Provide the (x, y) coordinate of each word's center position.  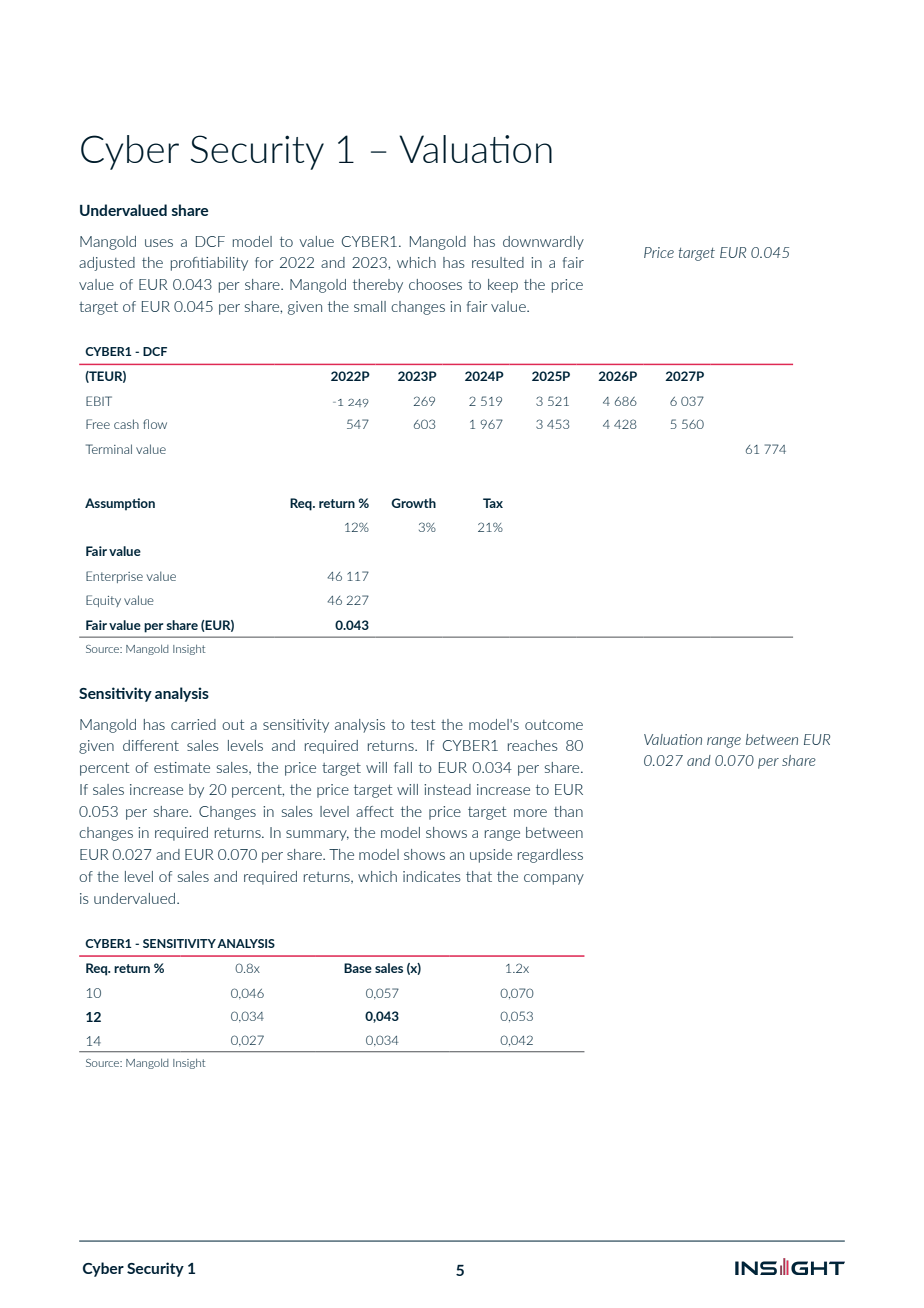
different (151, 745)
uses (159, 243)
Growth (413, 503)
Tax (493, 503)
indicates (432, 876)
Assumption (120, 504)
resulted (498, 262)
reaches (533, 745)
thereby (378, 286)
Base (358, 968)
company (554, 879)
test (423, 724)
